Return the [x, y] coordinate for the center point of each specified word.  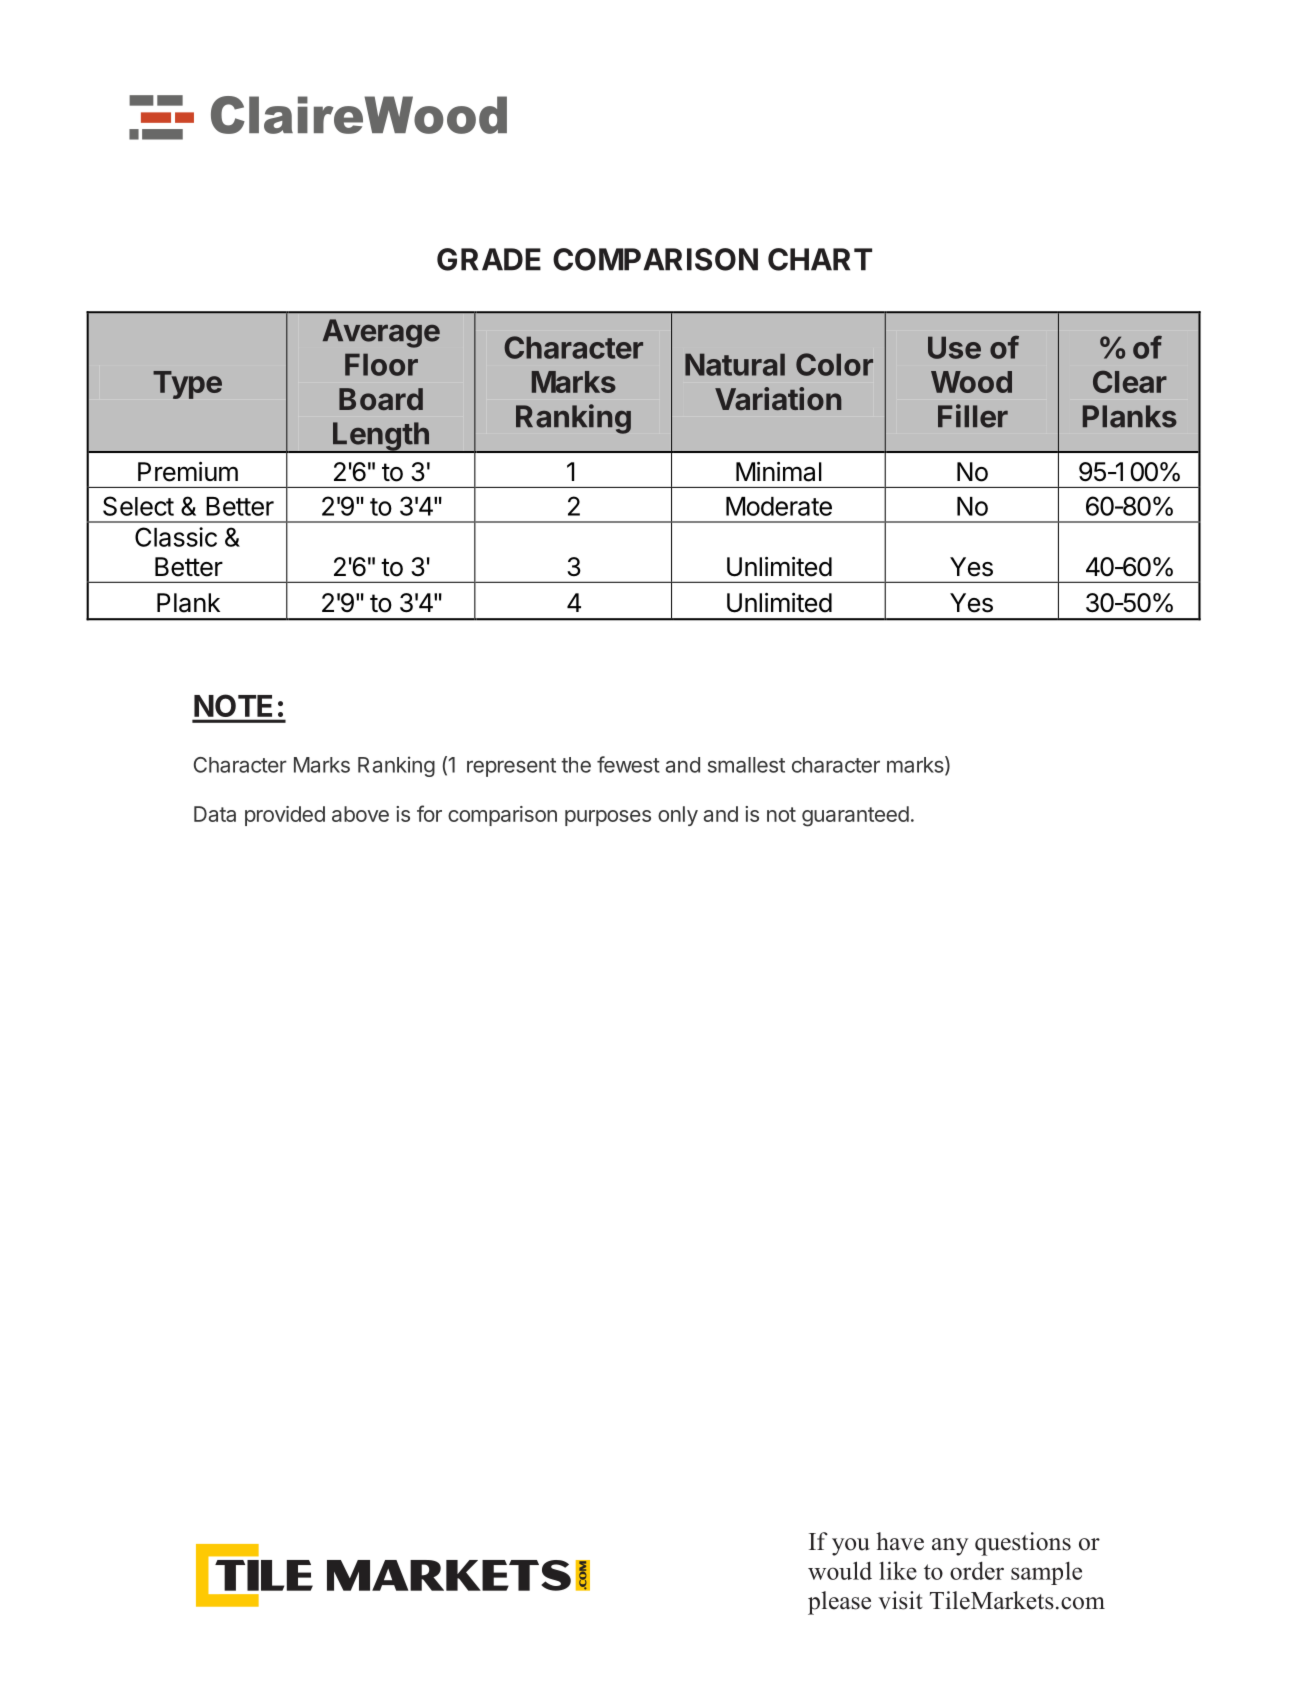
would [840, 1570]
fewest [628, 764]
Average [381, 333]
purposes [608, 818]
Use [954, 347]
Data [215, 814]
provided [285, 816]
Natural [735, 364]
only [678, 816]
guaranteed [855, 816]
